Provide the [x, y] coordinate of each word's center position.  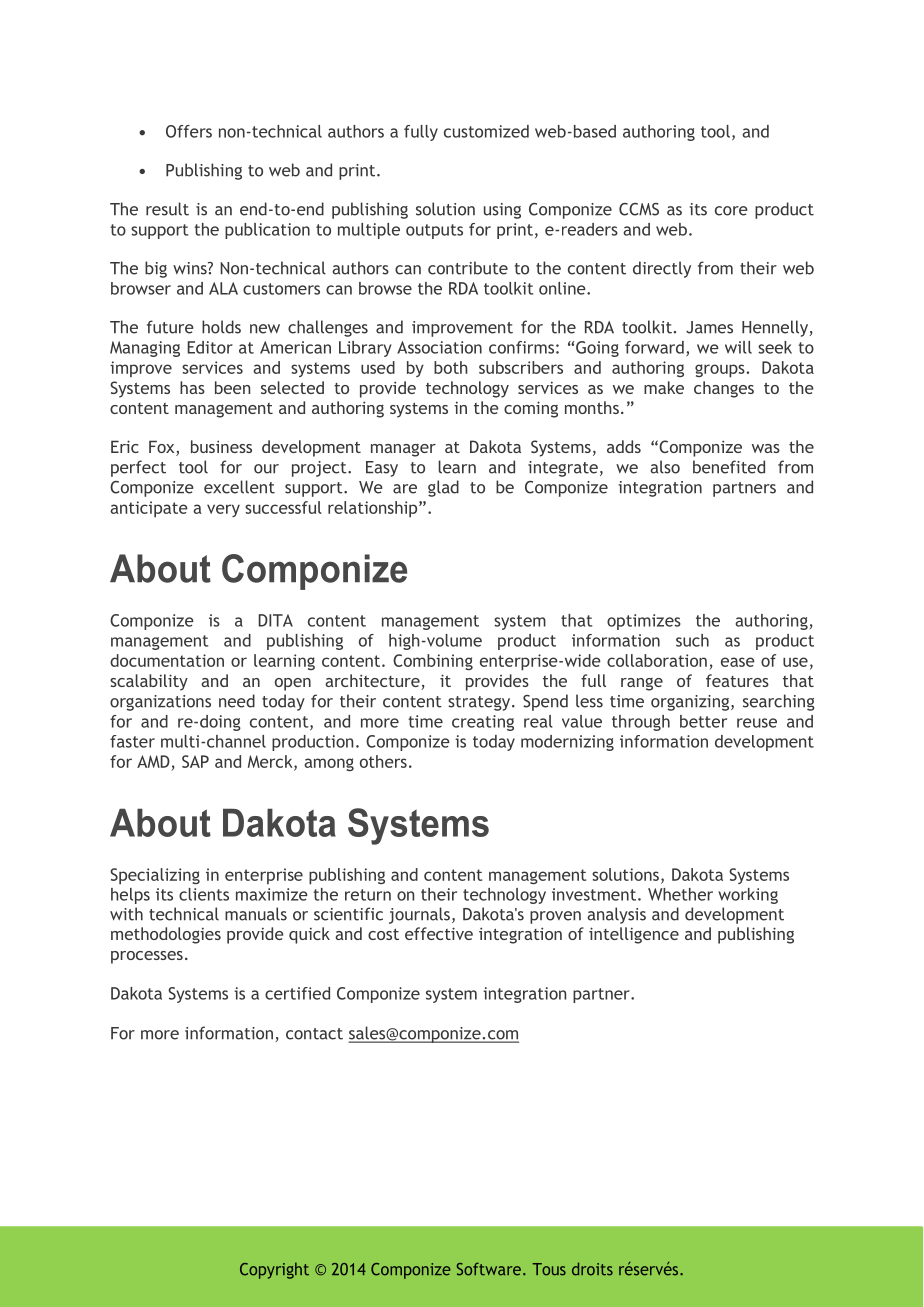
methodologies [166, 935]
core [731, 211]
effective [439, 933]
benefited [729, 467]
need [237, 701]
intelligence [634, 935]
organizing [691, 703]
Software [489, 1269]
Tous [549, 1269]
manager [403, 450]
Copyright [274, 1270]
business [221, 446]
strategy [480, 703]
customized [486, 131]
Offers [189, 131]
